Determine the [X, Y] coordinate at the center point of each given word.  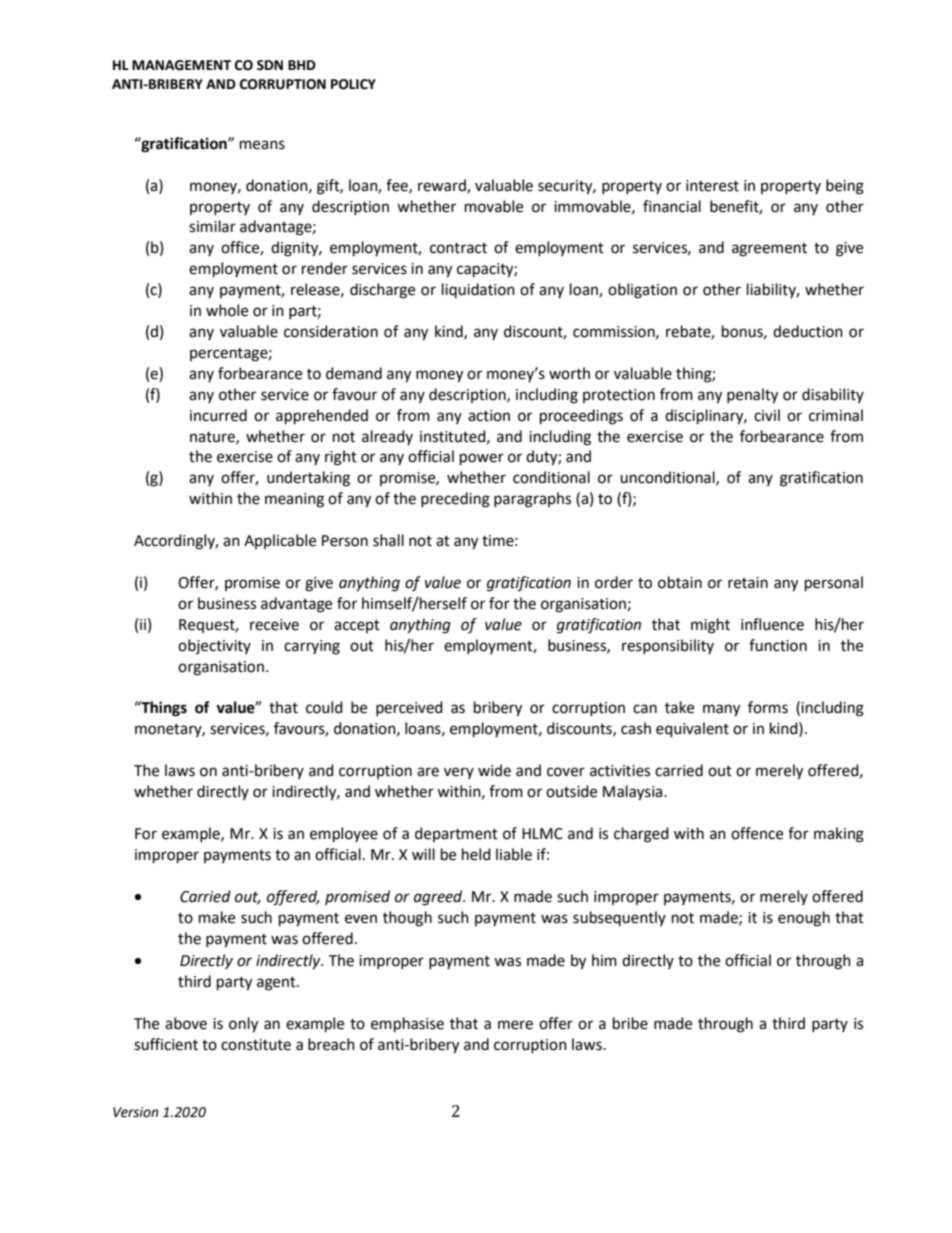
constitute [256, 1045]
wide [494, 770]
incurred [218, 415]
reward [443, 186]
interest [712, 186]
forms [768, 707]
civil [767, 415]
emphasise [407, 1025]
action [489, 416]
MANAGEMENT [181, 65]
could [324, 707]
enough [804, 919]
